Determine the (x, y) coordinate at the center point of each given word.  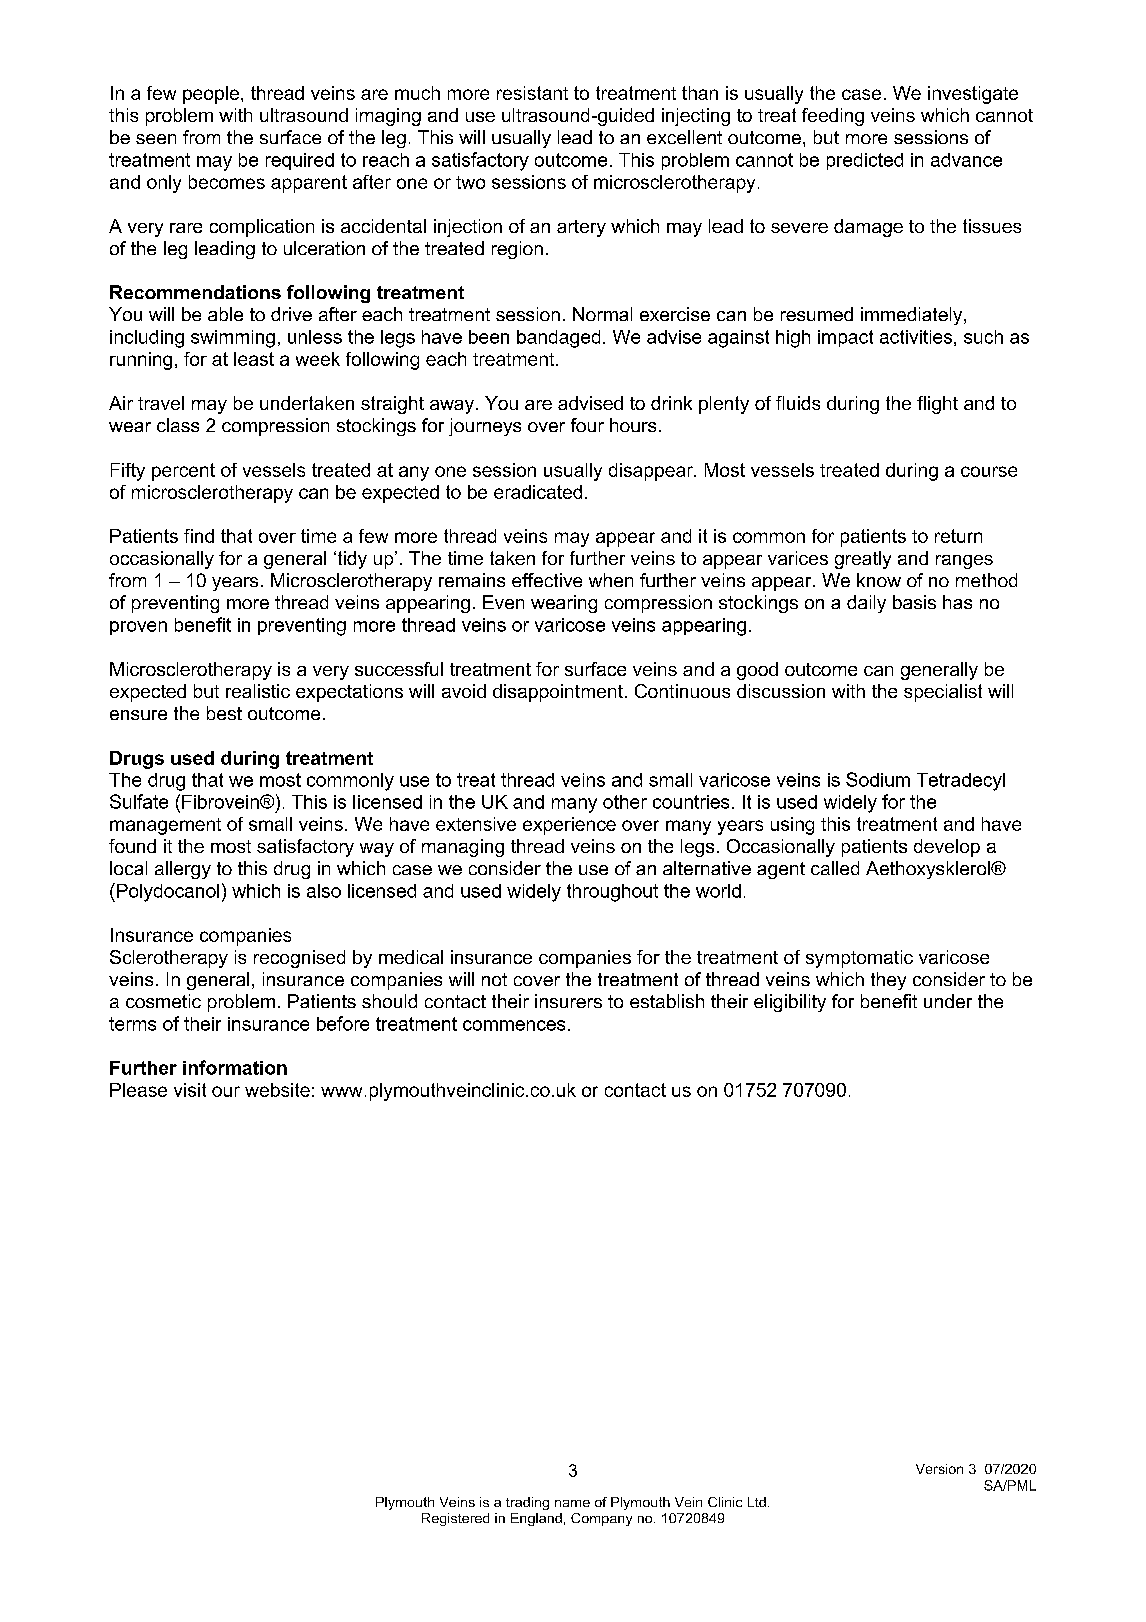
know (879, 580)
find (199, 536)
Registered (455, 1519)
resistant (532, 93)
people (211, 95)
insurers (568, 1001)
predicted (865, 161)
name (572, 1503)
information (235, 1067)
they (888, 981)
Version (939, 1469)
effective (547, 580)
